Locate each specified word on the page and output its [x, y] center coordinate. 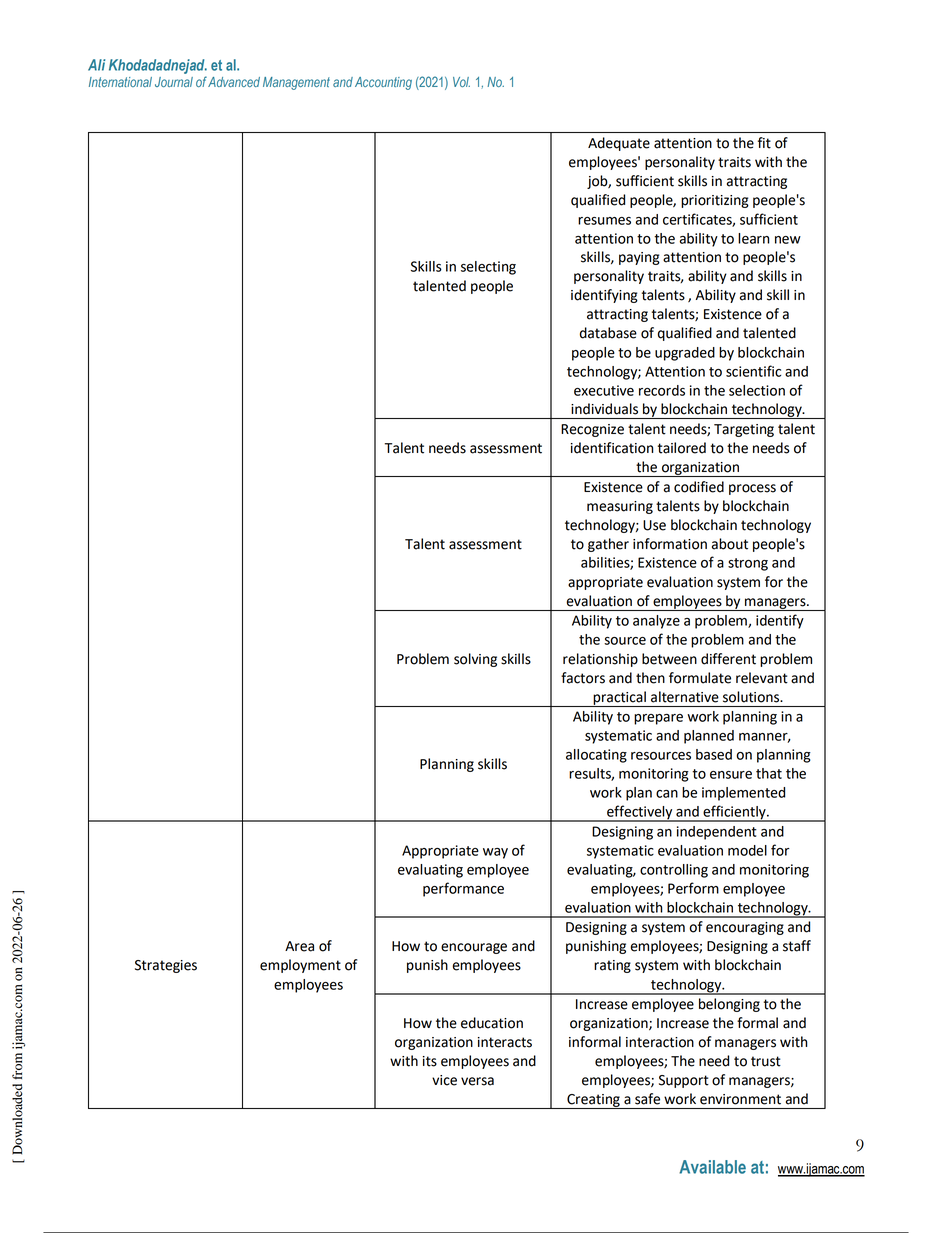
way [495, 853]
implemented [743, 794]
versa [477, 1081]
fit [764, 143]
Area [299, 946]
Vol [461, 82]
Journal [174, 82]
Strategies [166, 966]
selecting [488, 268]
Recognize [592, 430]
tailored [682, 448]
